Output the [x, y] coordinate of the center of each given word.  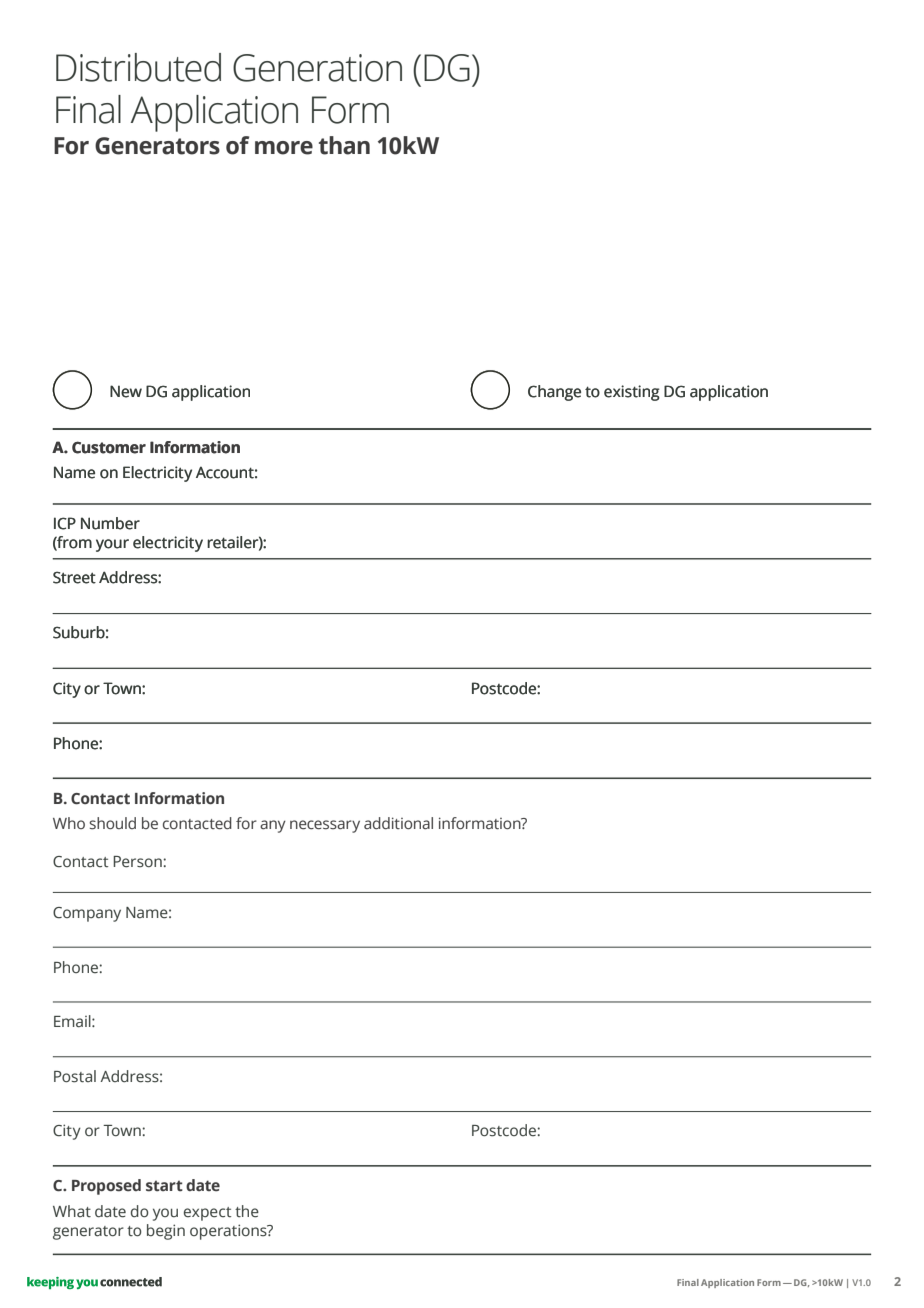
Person [138, 862]
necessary [325, 826]
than [344, 145]
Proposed [106, 1187]
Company [87, 914]
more [284, 148]
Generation [317, 68]
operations [229, 1232]
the [247, 1211]
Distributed [138, 67]
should [112, 823]
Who [69, 823]
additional [398, 823]
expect [207, 1214]
